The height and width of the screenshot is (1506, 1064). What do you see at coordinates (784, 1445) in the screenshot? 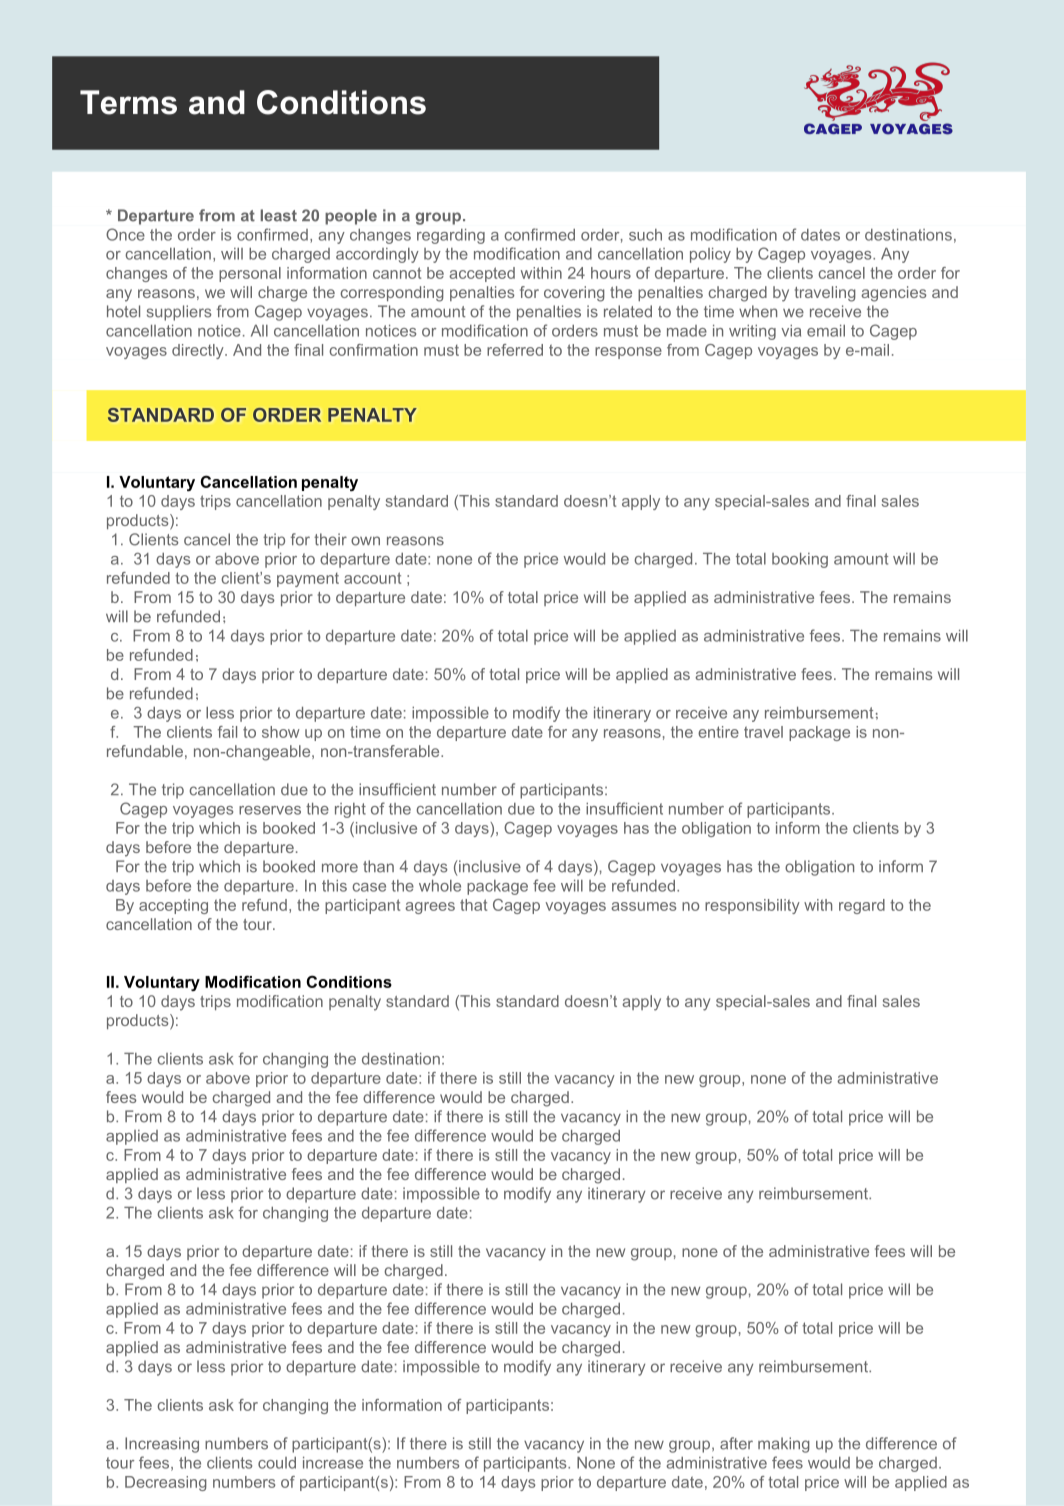
I see `making` at bounding box center [784, 1445].
